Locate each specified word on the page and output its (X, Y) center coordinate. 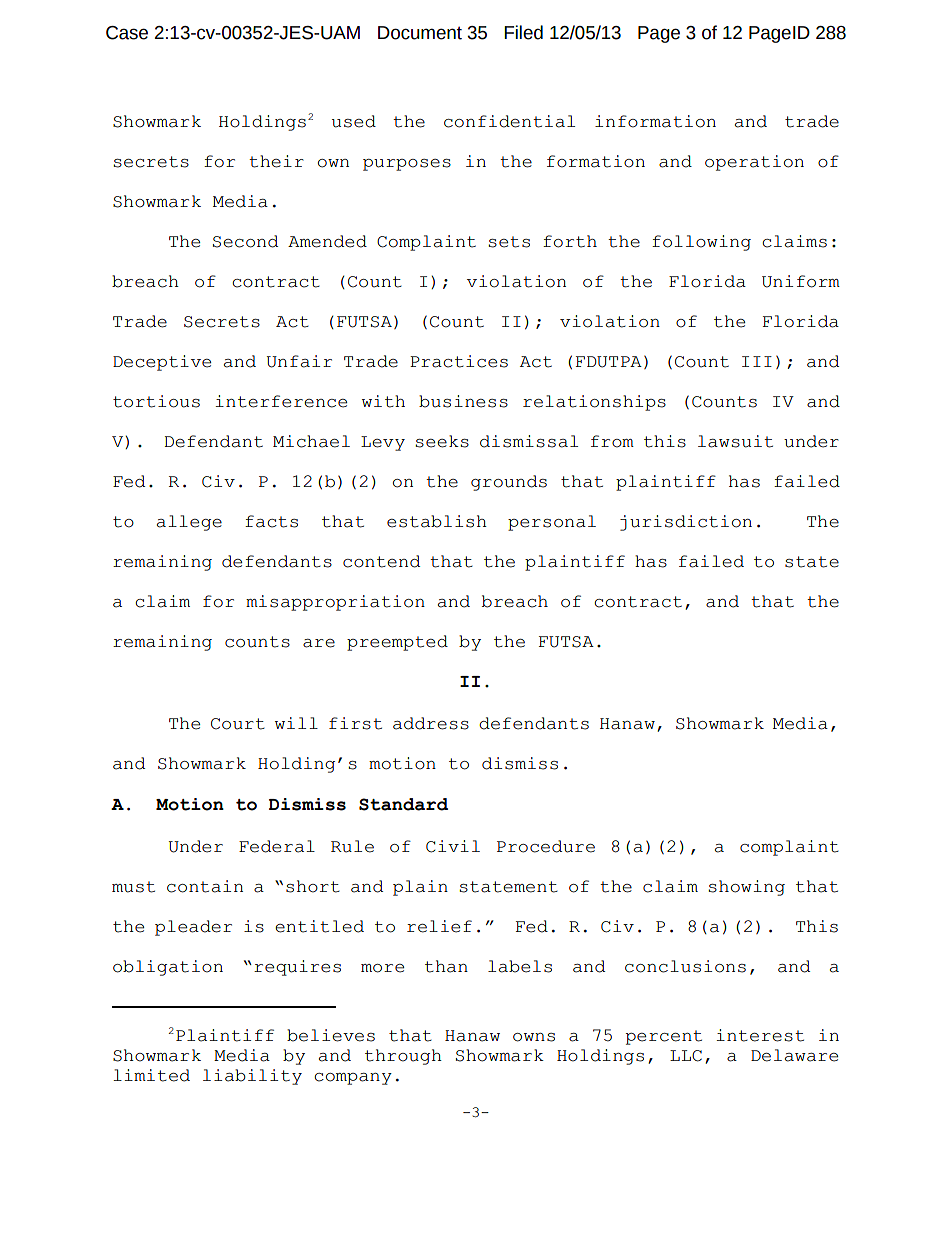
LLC (686, 1056)
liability (252, 1077)
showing (746, 888)
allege (189, 523)
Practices (459, 361)
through (403, 1057)
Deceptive (162, 363)
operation (754, 163)
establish (437, 521)
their (276, 161)
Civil (453, 846)
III (757, 361)
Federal (277, 846)
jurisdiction (686, 523)
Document (420, 33)
